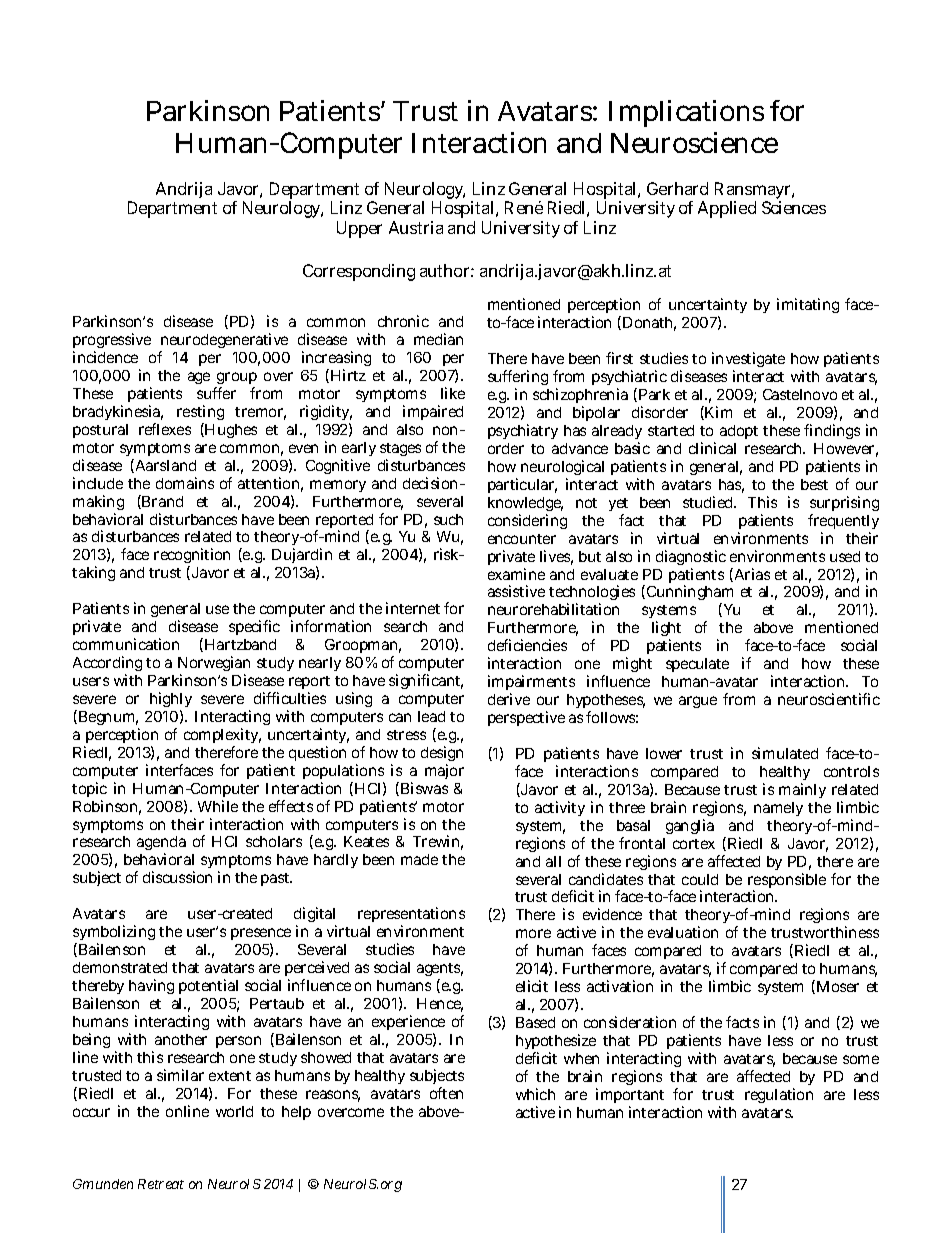  I want to click on representations, so click(411, 916).
